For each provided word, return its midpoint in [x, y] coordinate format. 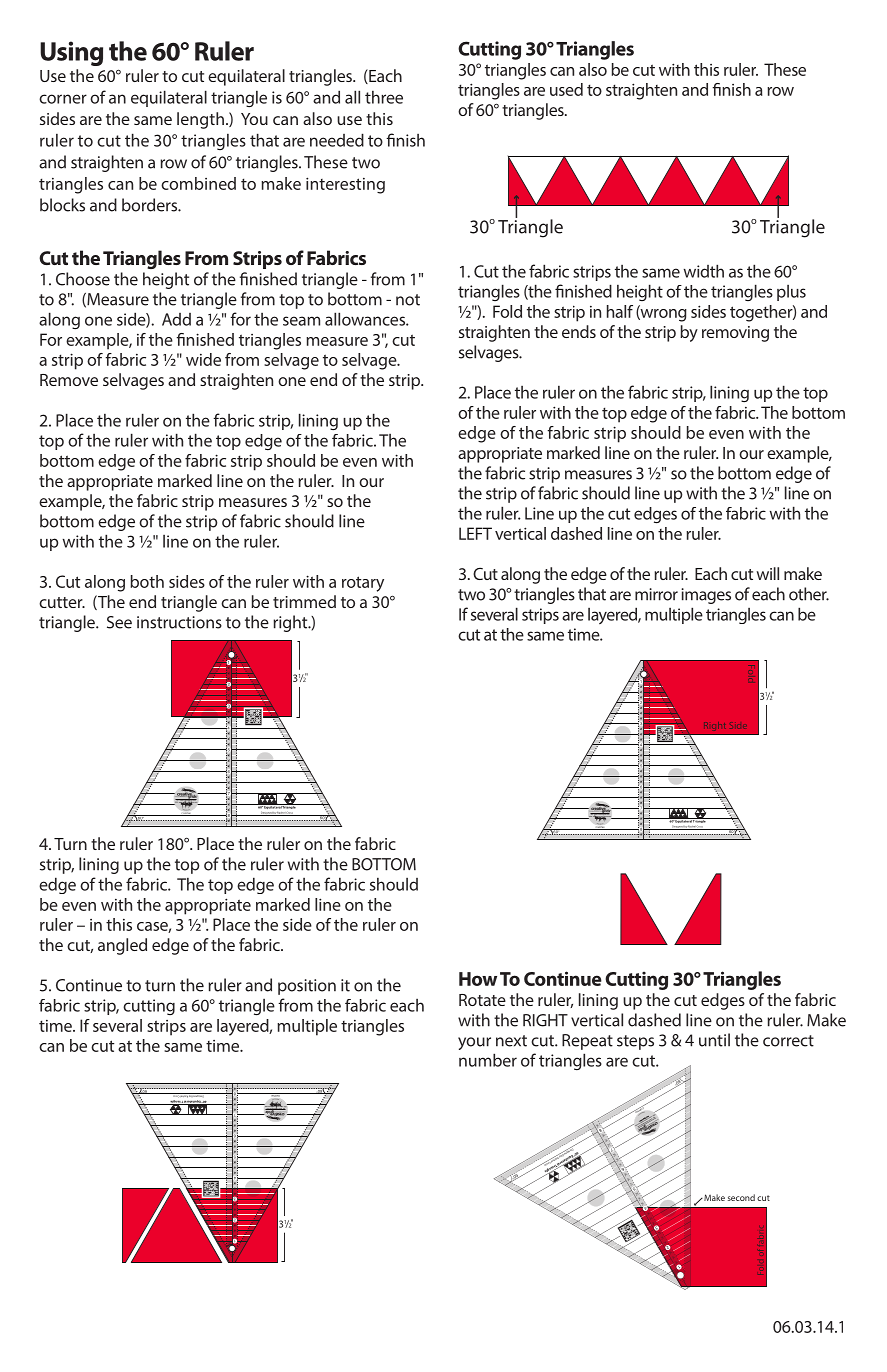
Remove [69, 380]
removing [735, 334]
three [384, 97]
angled [122, 946]
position [307, 987]
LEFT [475, 533]
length [200, 120]
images [706, 596]
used [566, 89]
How [478, 979]
